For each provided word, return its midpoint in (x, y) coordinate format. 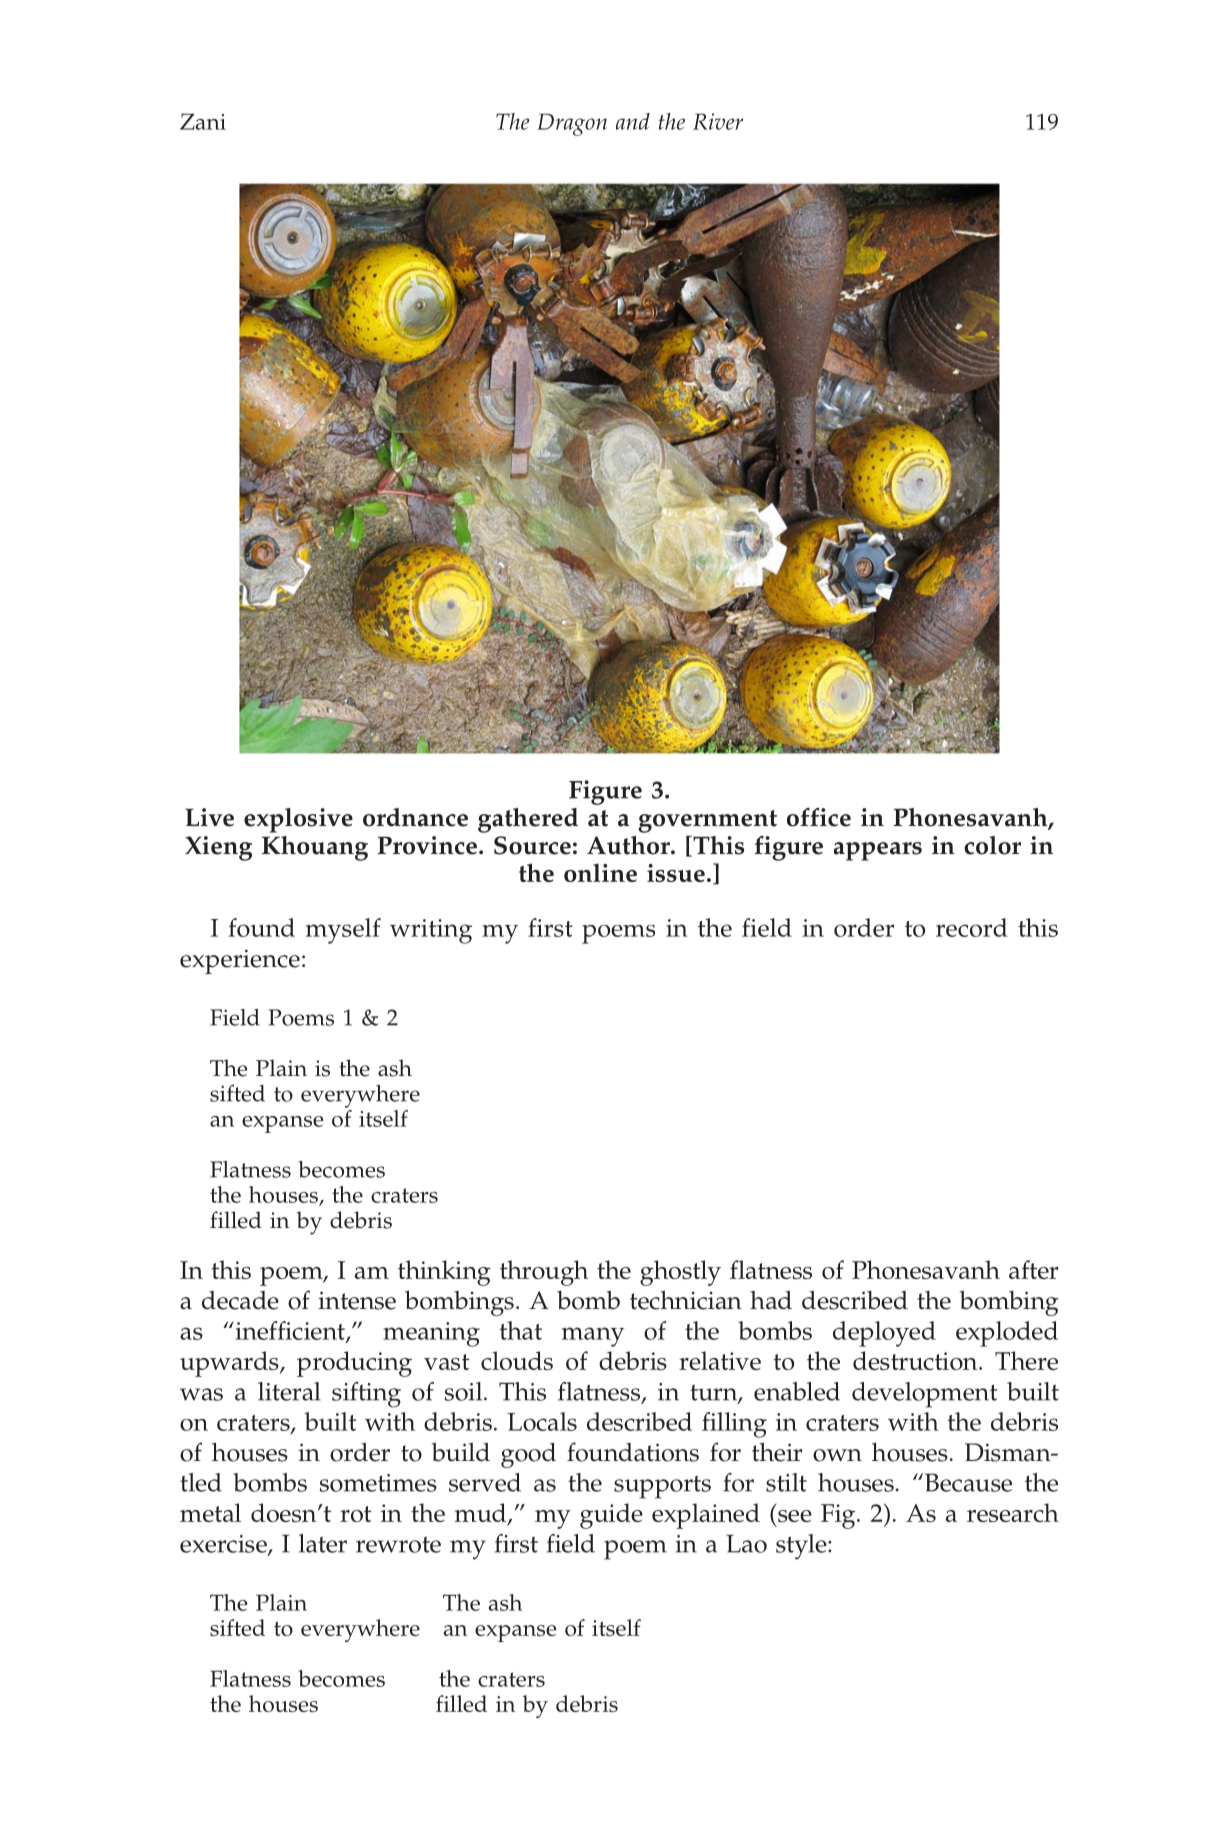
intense (357, 1300)
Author (629, 845)
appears (878, 851)
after (1033, 1269)
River (718, 121)
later (323, 1543)
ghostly (680, 1273)
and (633, 121)
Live (209, 817)
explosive (298, 820)
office (819, 817)
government (707, 821)
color (992, 845)
